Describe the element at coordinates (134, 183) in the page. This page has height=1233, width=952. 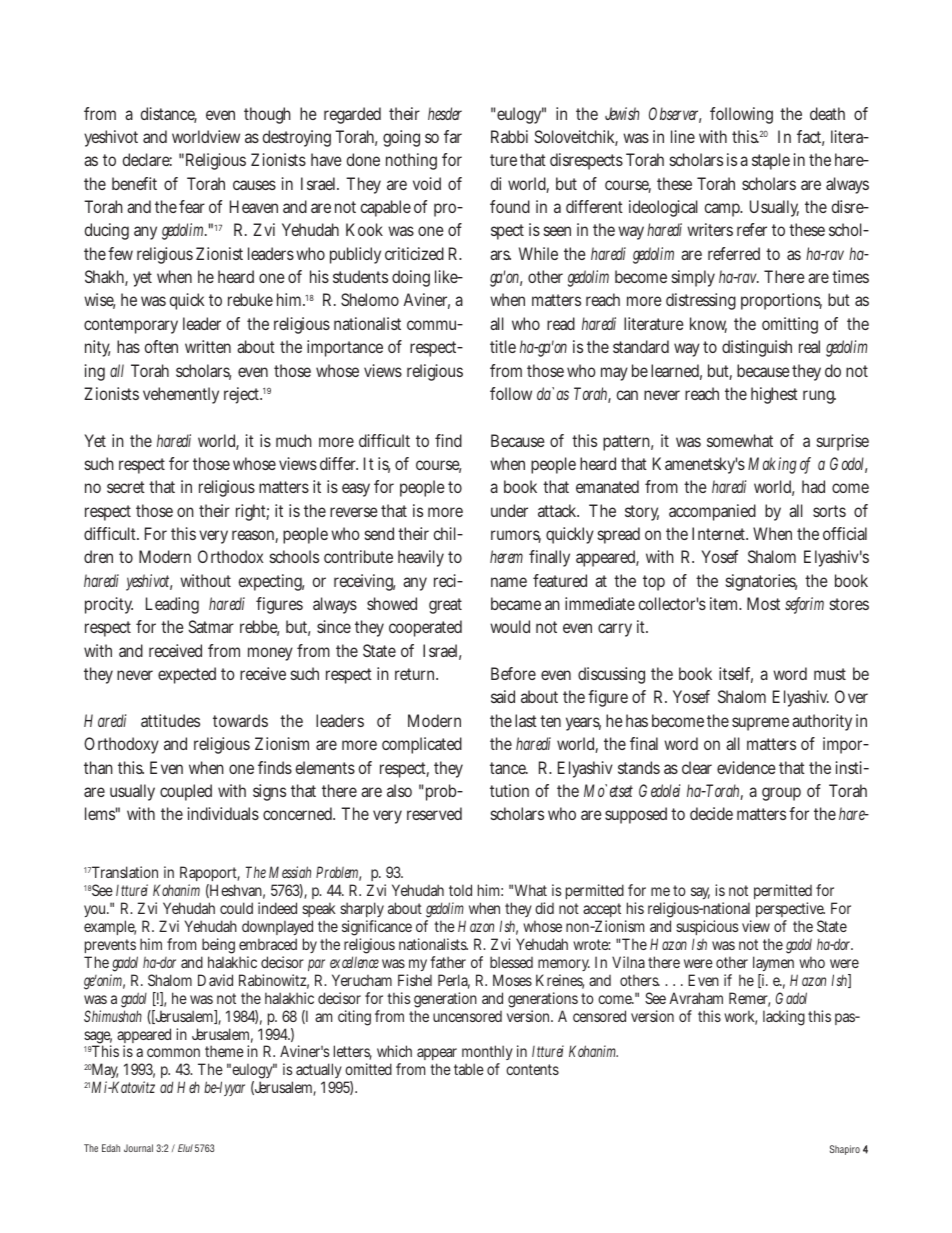
I see `benefit` at that location.
